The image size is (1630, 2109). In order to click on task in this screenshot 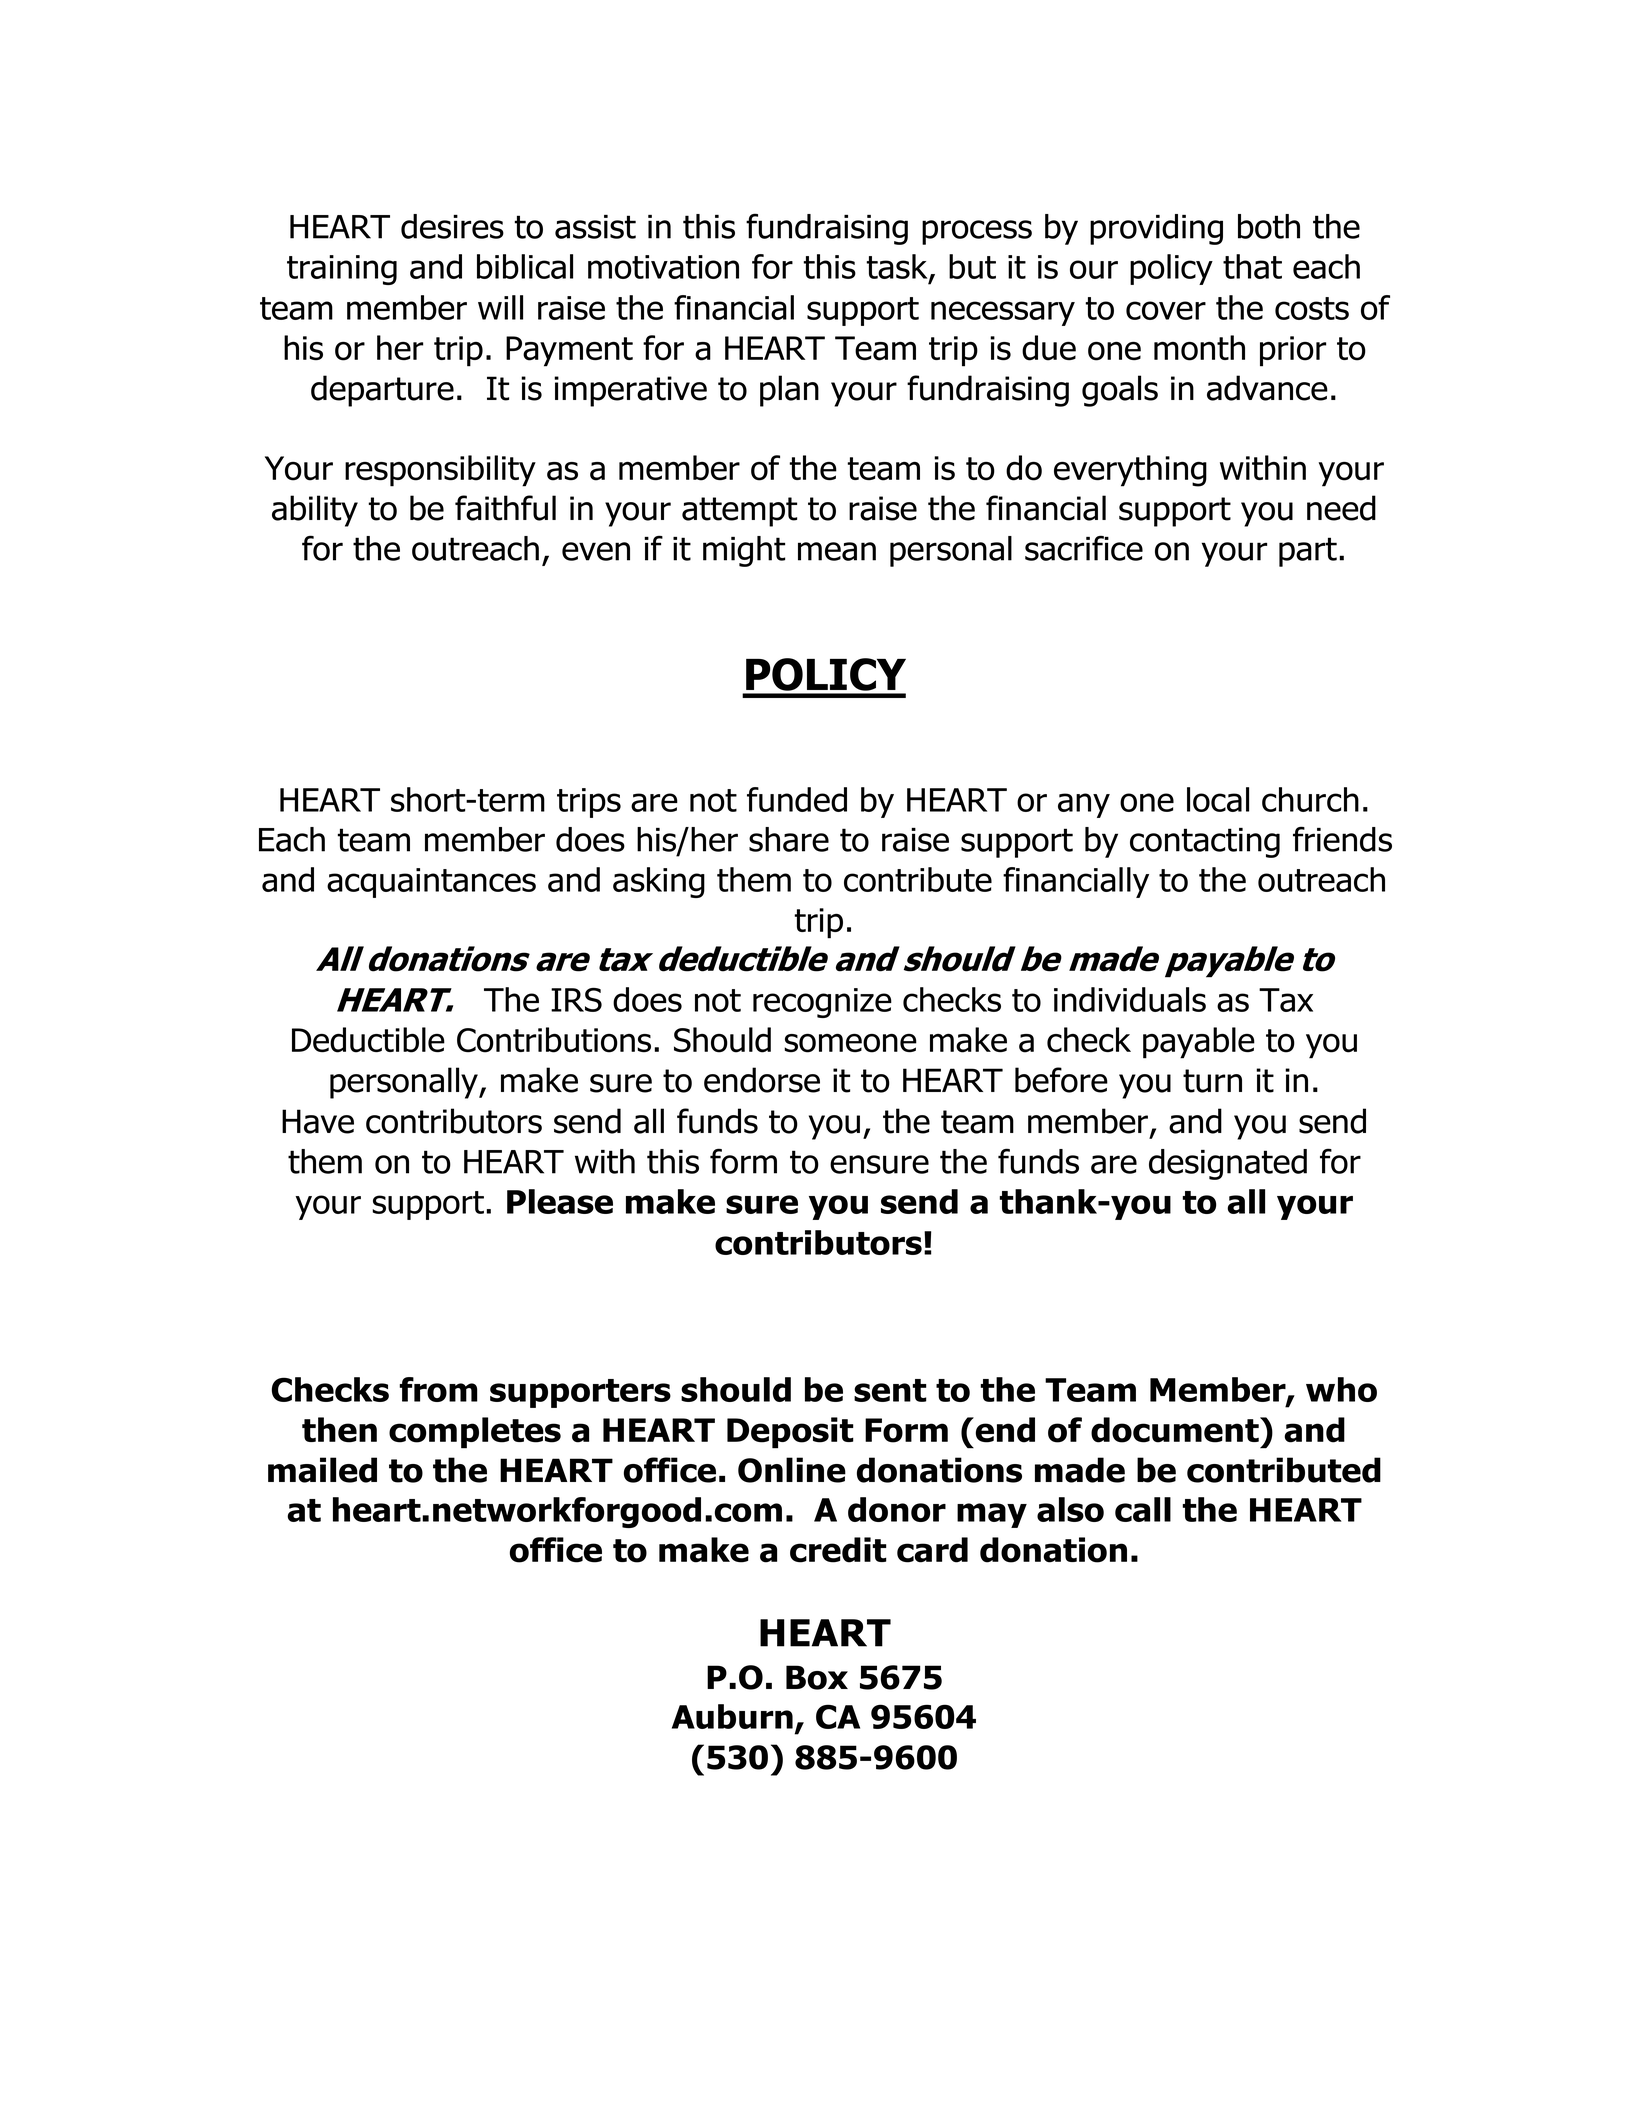, I will do `click(898, 268)`.
